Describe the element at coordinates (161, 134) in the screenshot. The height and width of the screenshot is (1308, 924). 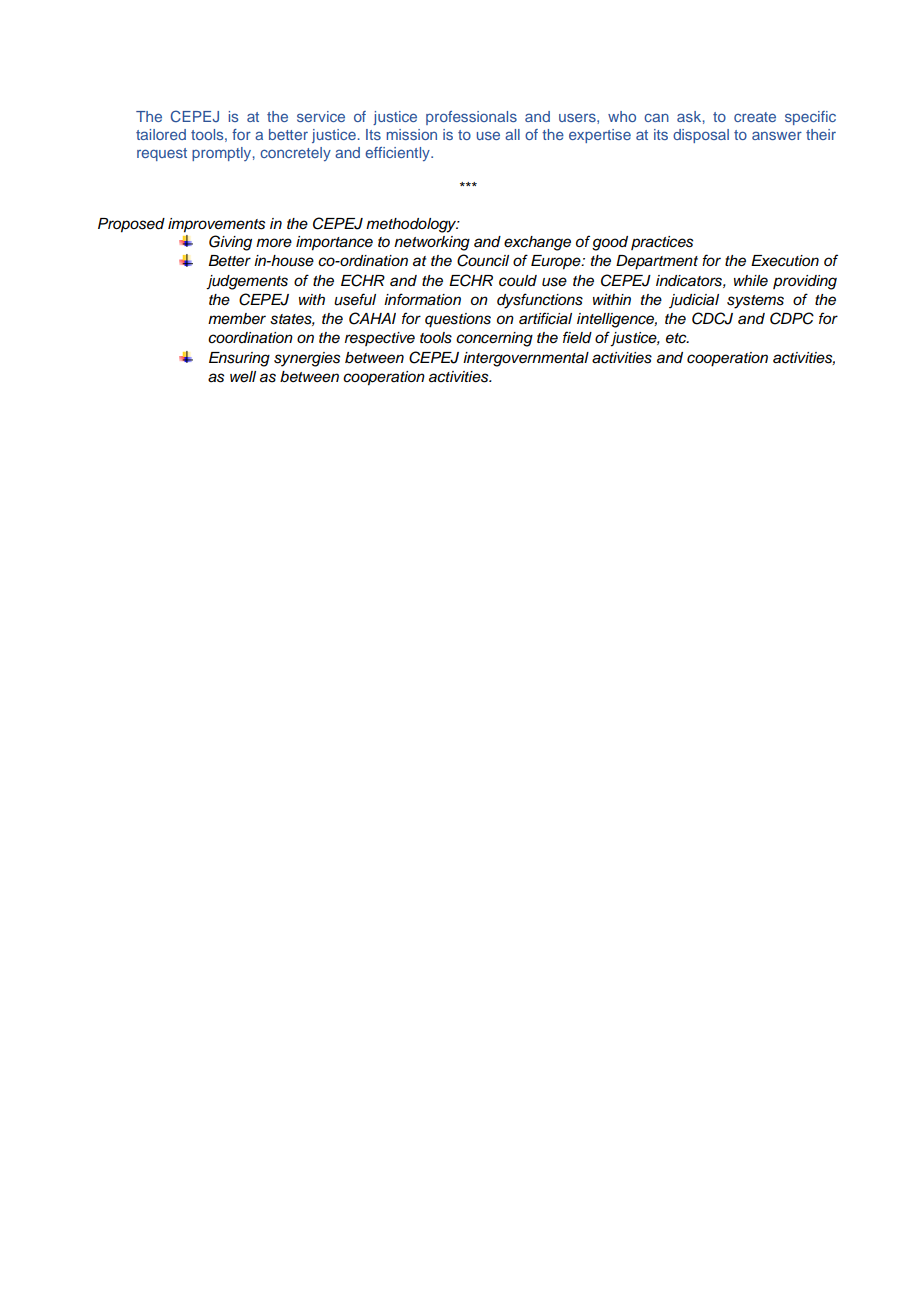
I see `tailored` at that location.
